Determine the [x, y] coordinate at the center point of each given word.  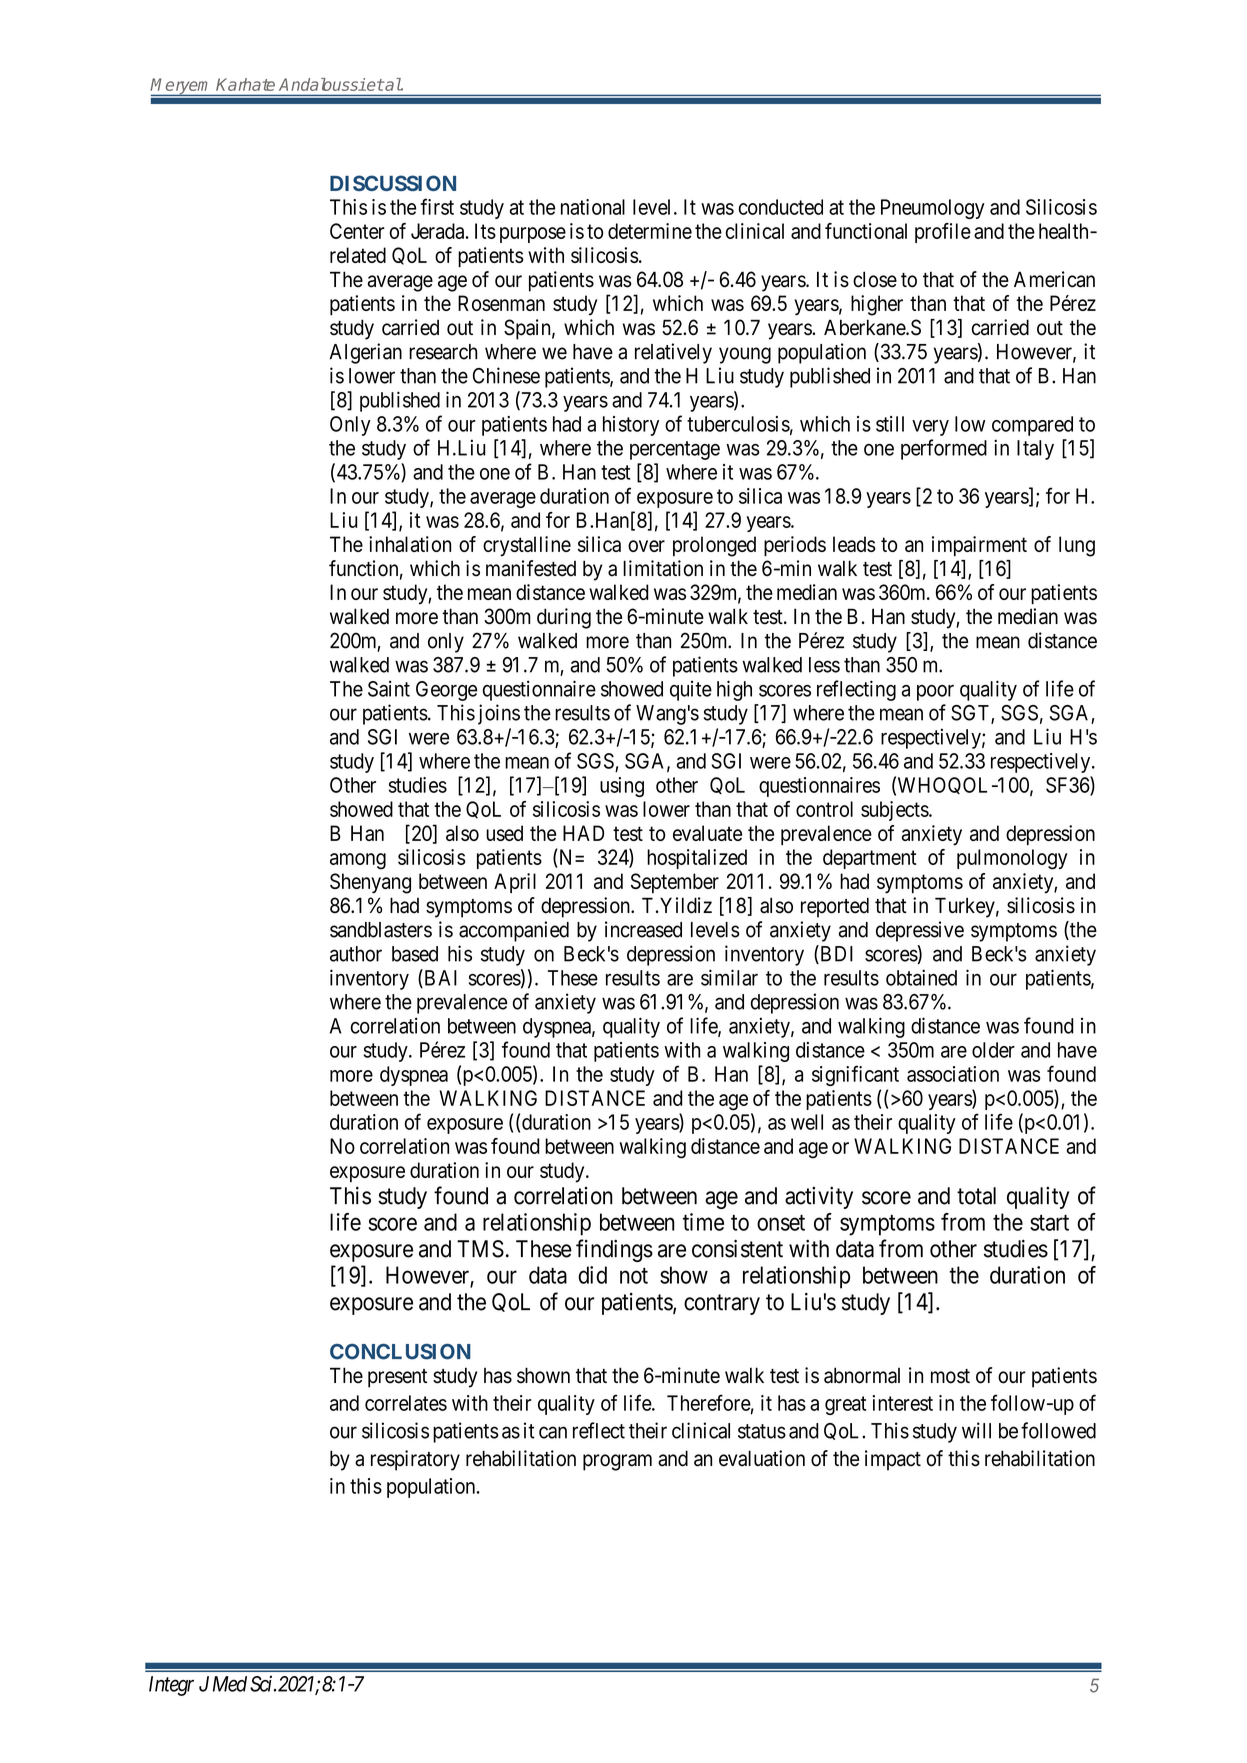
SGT [971, 714]
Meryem [182, 87]
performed [944, 449]
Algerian [365, 353]
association [953, 1074]
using [622, 787]
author [356, 954]
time [703, 1222]
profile [943, 233]
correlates [406, 1403]
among [358, 861]
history [631, 426]
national [593, 207]
